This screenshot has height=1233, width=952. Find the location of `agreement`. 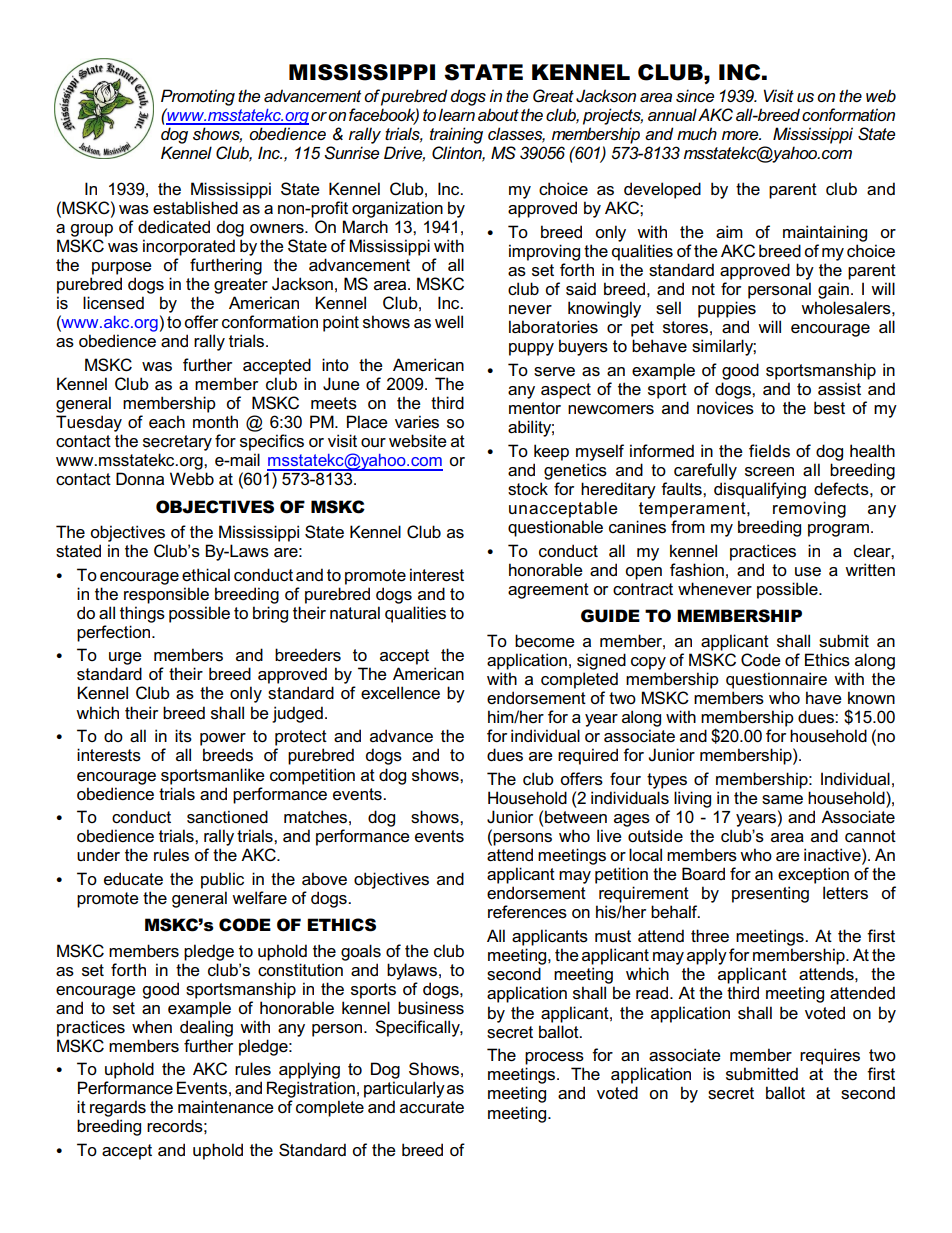

agreement is located at coordinates (548, 591).
